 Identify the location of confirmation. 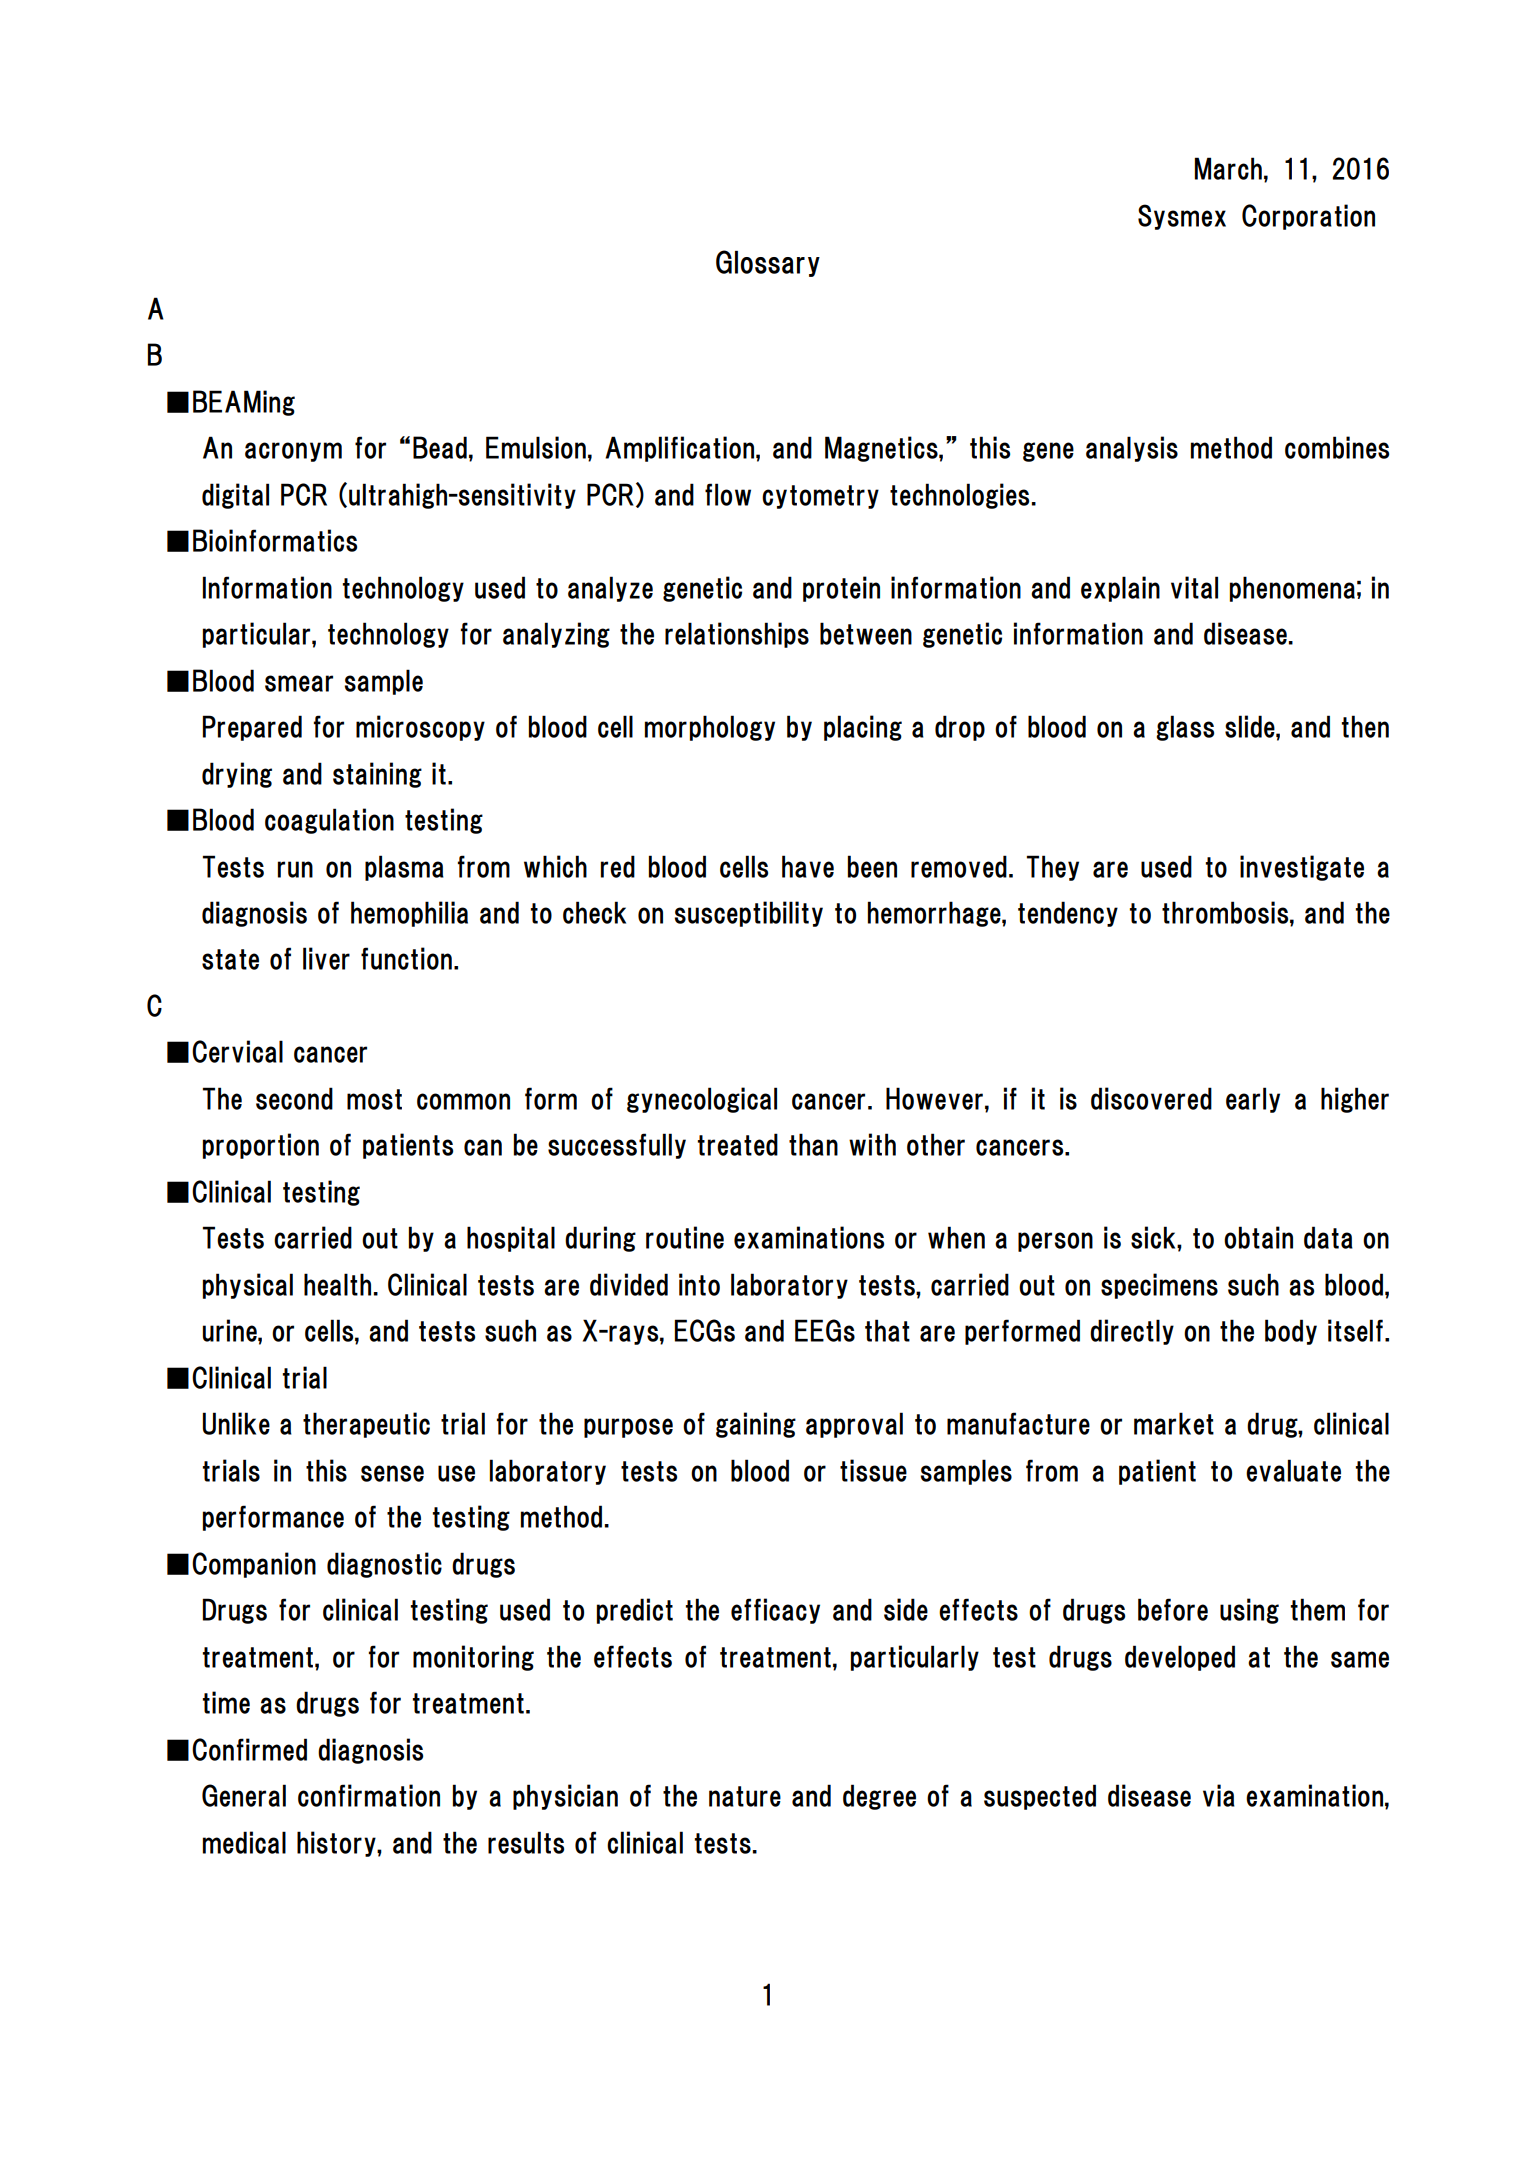
(369, 1795).
